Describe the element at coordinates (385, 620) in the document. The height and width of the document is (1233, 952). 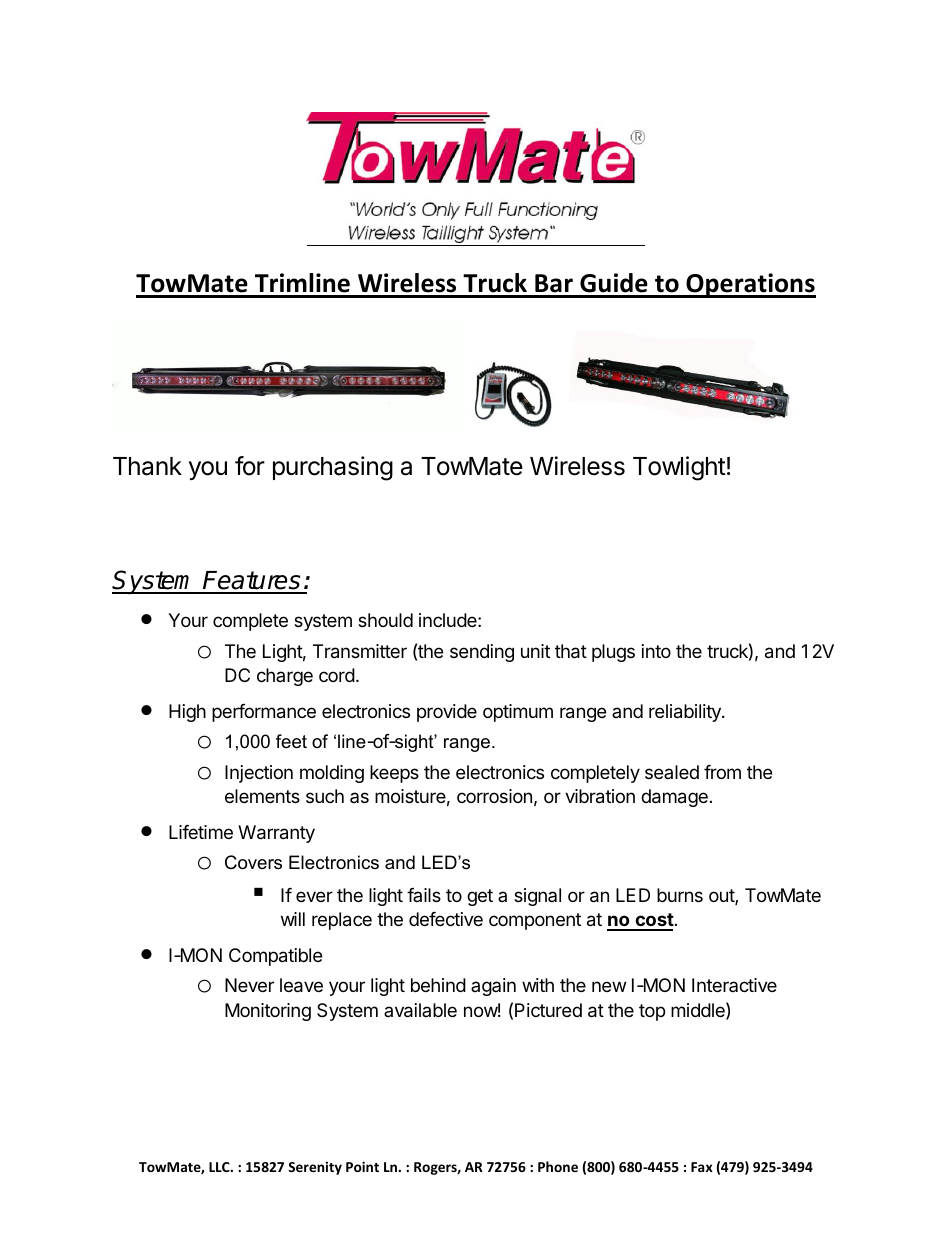
I see `should` at that location.
